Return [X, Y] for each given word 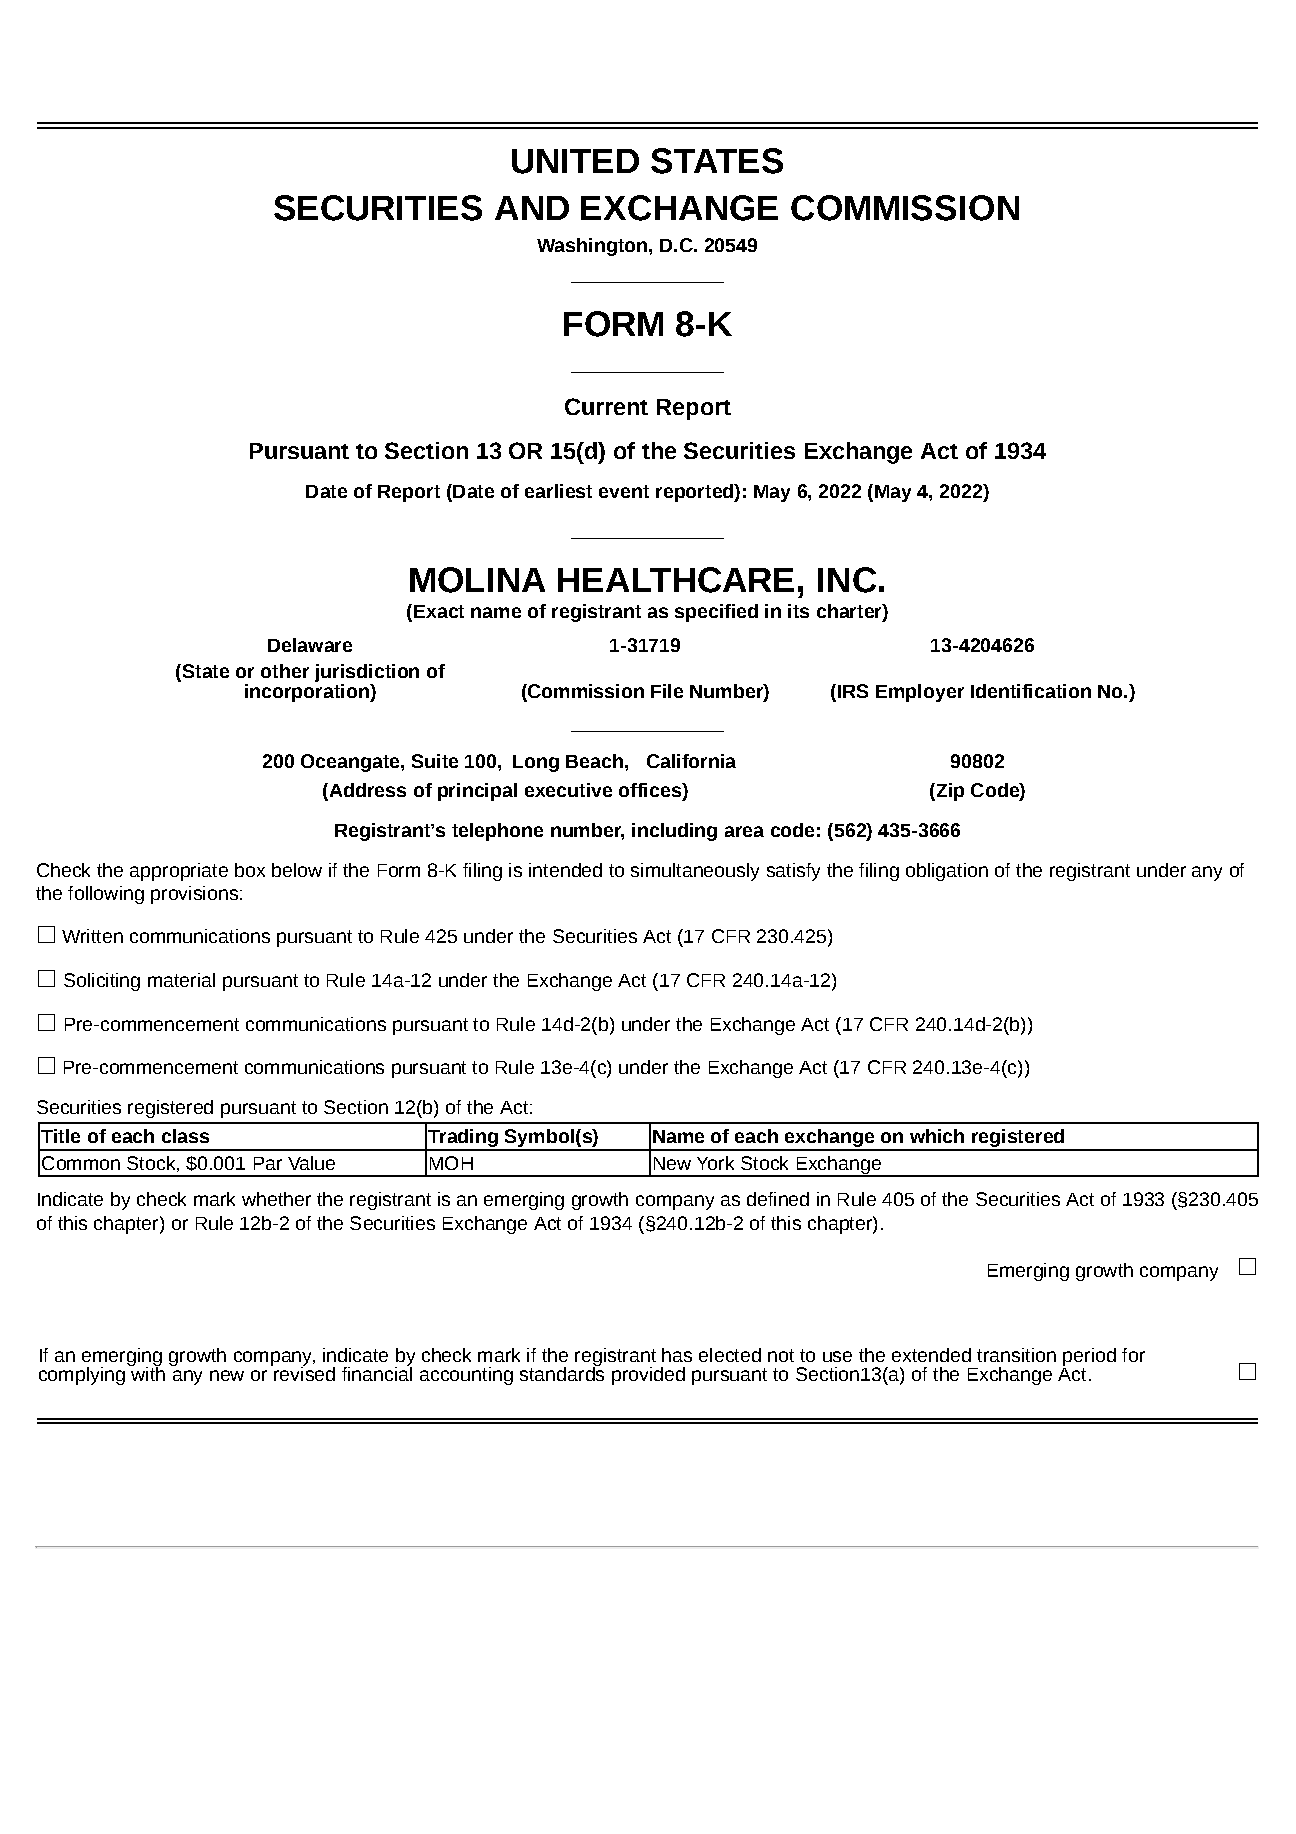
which [937, 1136]
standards [562, 1372]
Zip [949, 792]
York [715, 1163]
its [798, 611]
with [147, 1372]
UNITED [575, 161]
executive [568, 790]
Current [606, 406]
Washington [592, 247]
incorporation [308, 691]
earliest [558, 491]
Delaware [310, 645]
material [181, 980]
